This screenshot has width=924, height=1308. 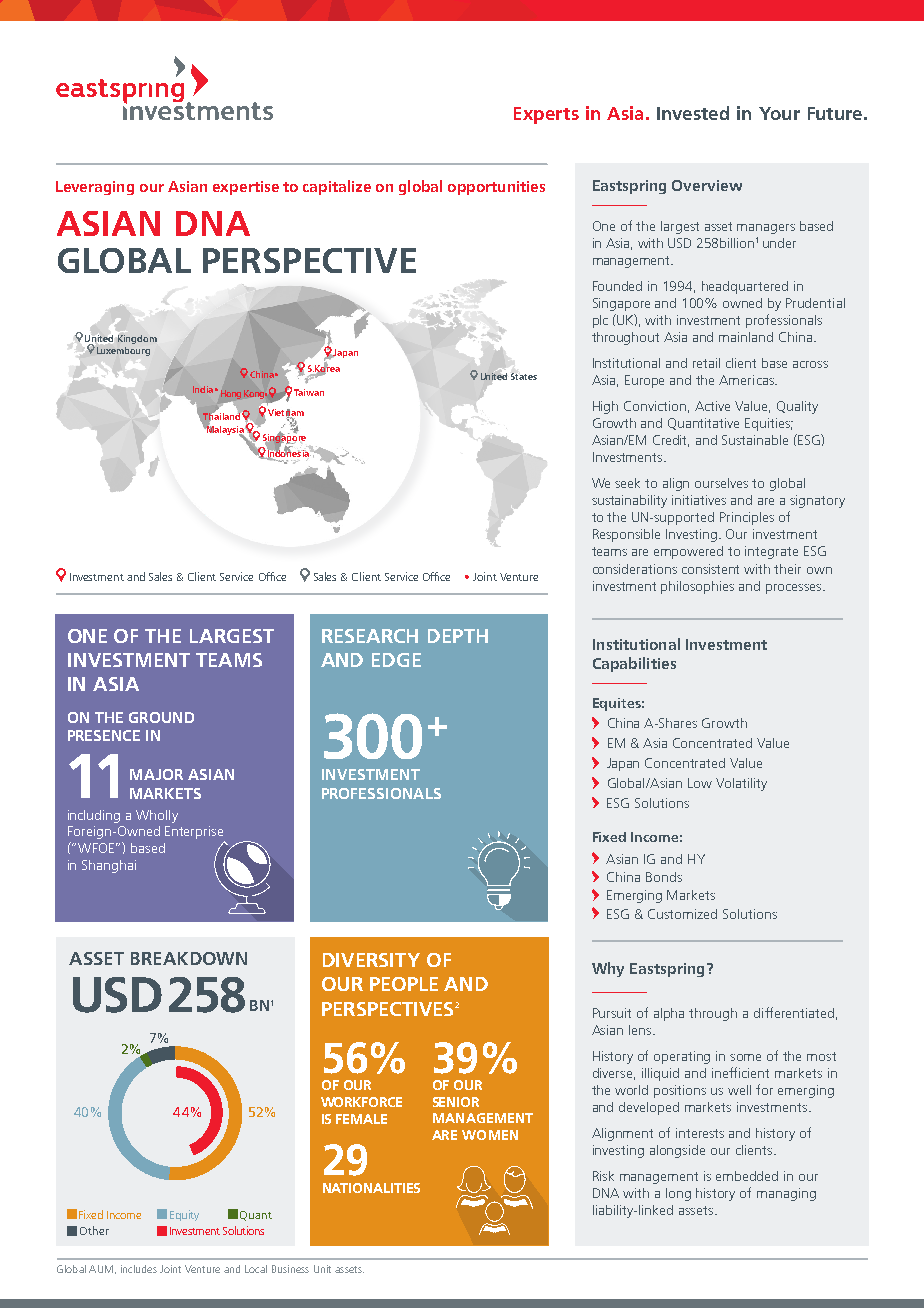 What do you see at coordinates (161, 717) in the screenshot?
I see `GROUND` at bounding box center [161, 717].
